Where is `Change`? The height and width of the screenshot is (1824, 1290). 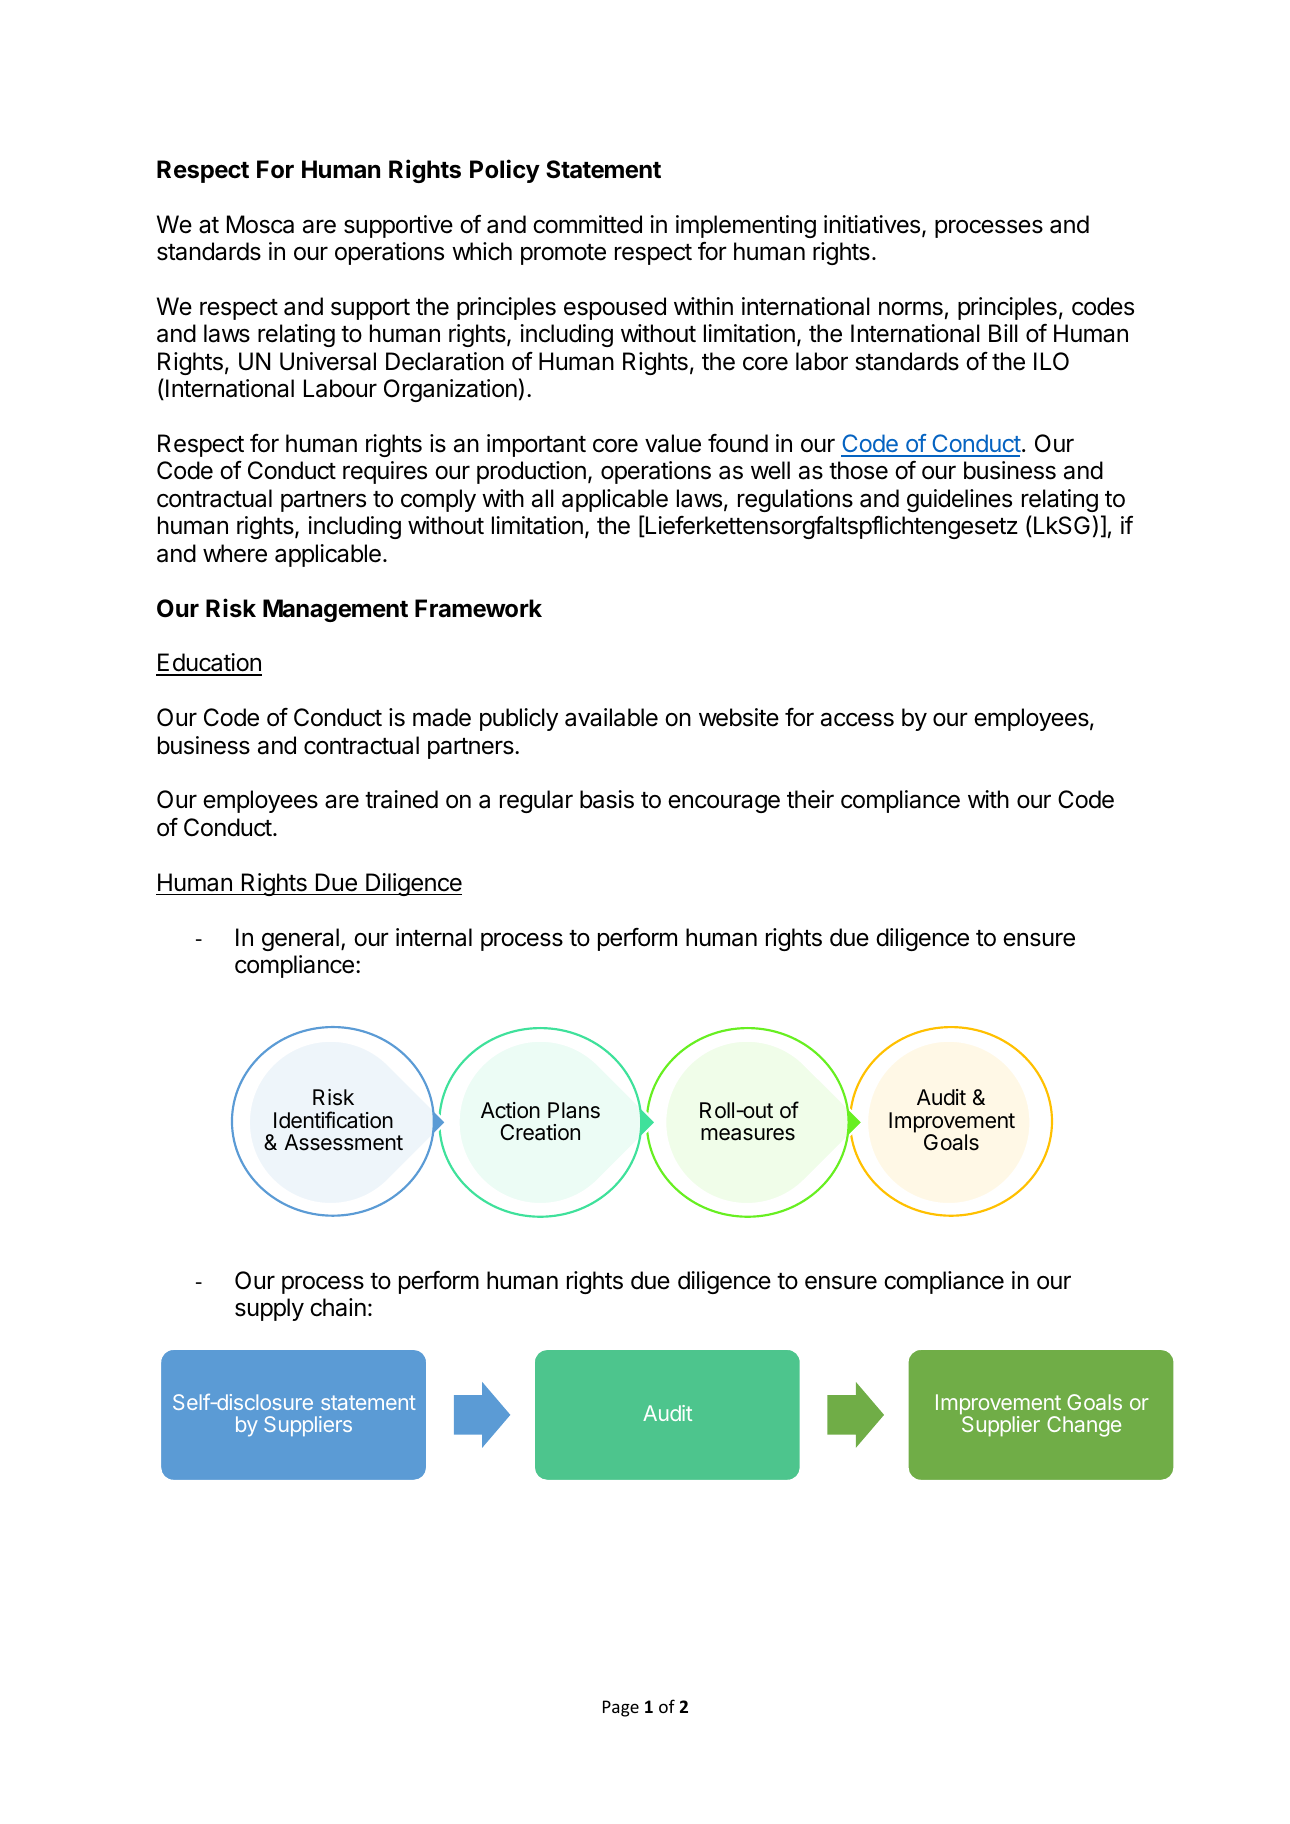
Change is located at coordinates (1084, 1426).
